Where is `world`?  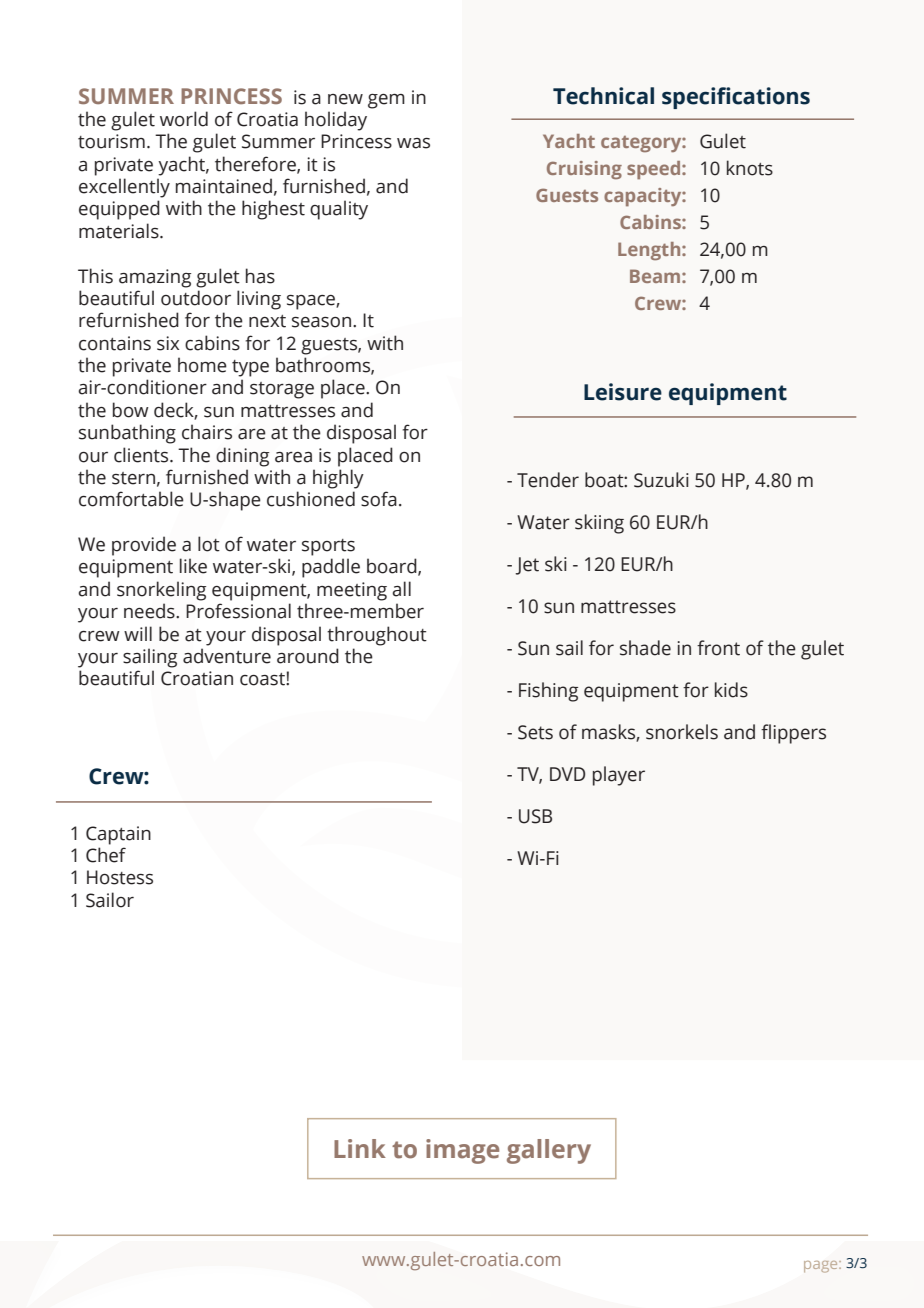
world is located at coordinates (184, 119).
